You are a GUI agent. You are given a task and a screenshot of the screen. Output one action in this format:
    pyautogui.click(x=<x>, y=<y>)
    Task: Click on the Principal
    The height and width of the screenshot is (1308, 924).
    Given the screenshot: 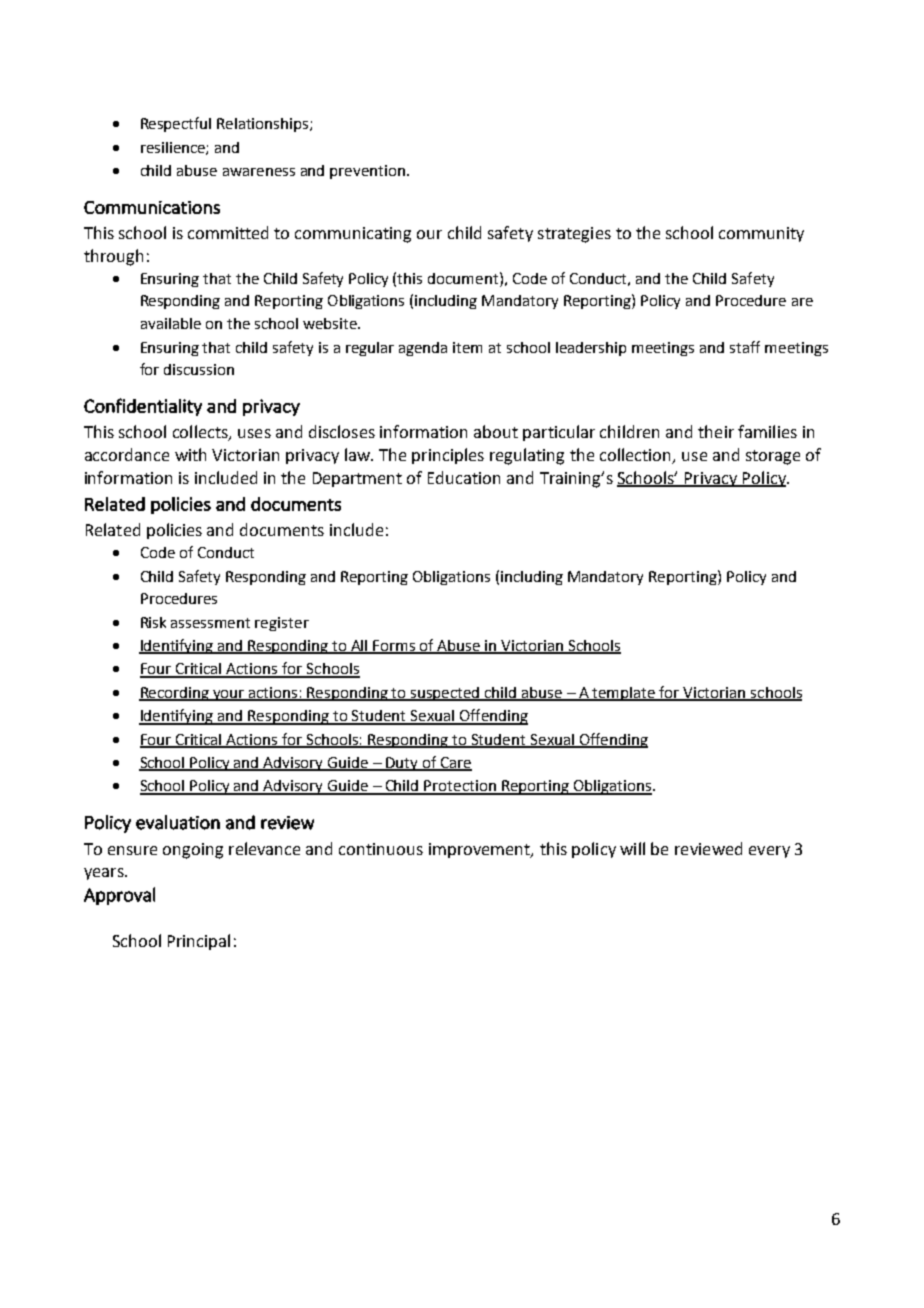 What is the action you would take?
    pyautogui.click(x=199, y=942)
